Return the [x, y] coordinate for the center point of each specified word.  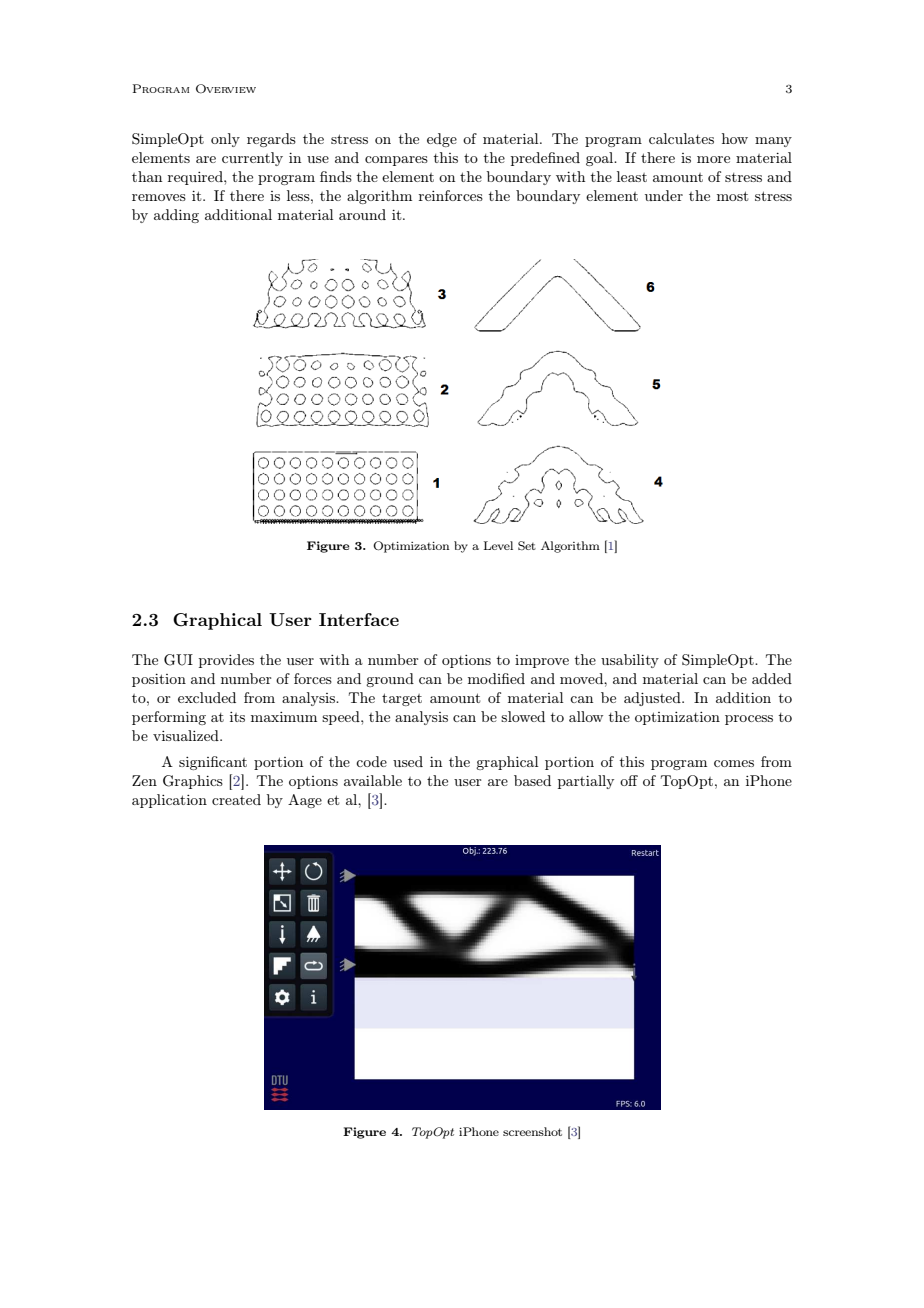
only [225, 140]
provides [226, 661]
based [532, 780]
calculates [681, 138]
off [629, 780]
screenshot [532, 1131]
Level [498, 545]
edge [442, 140]
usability [630, 661]
